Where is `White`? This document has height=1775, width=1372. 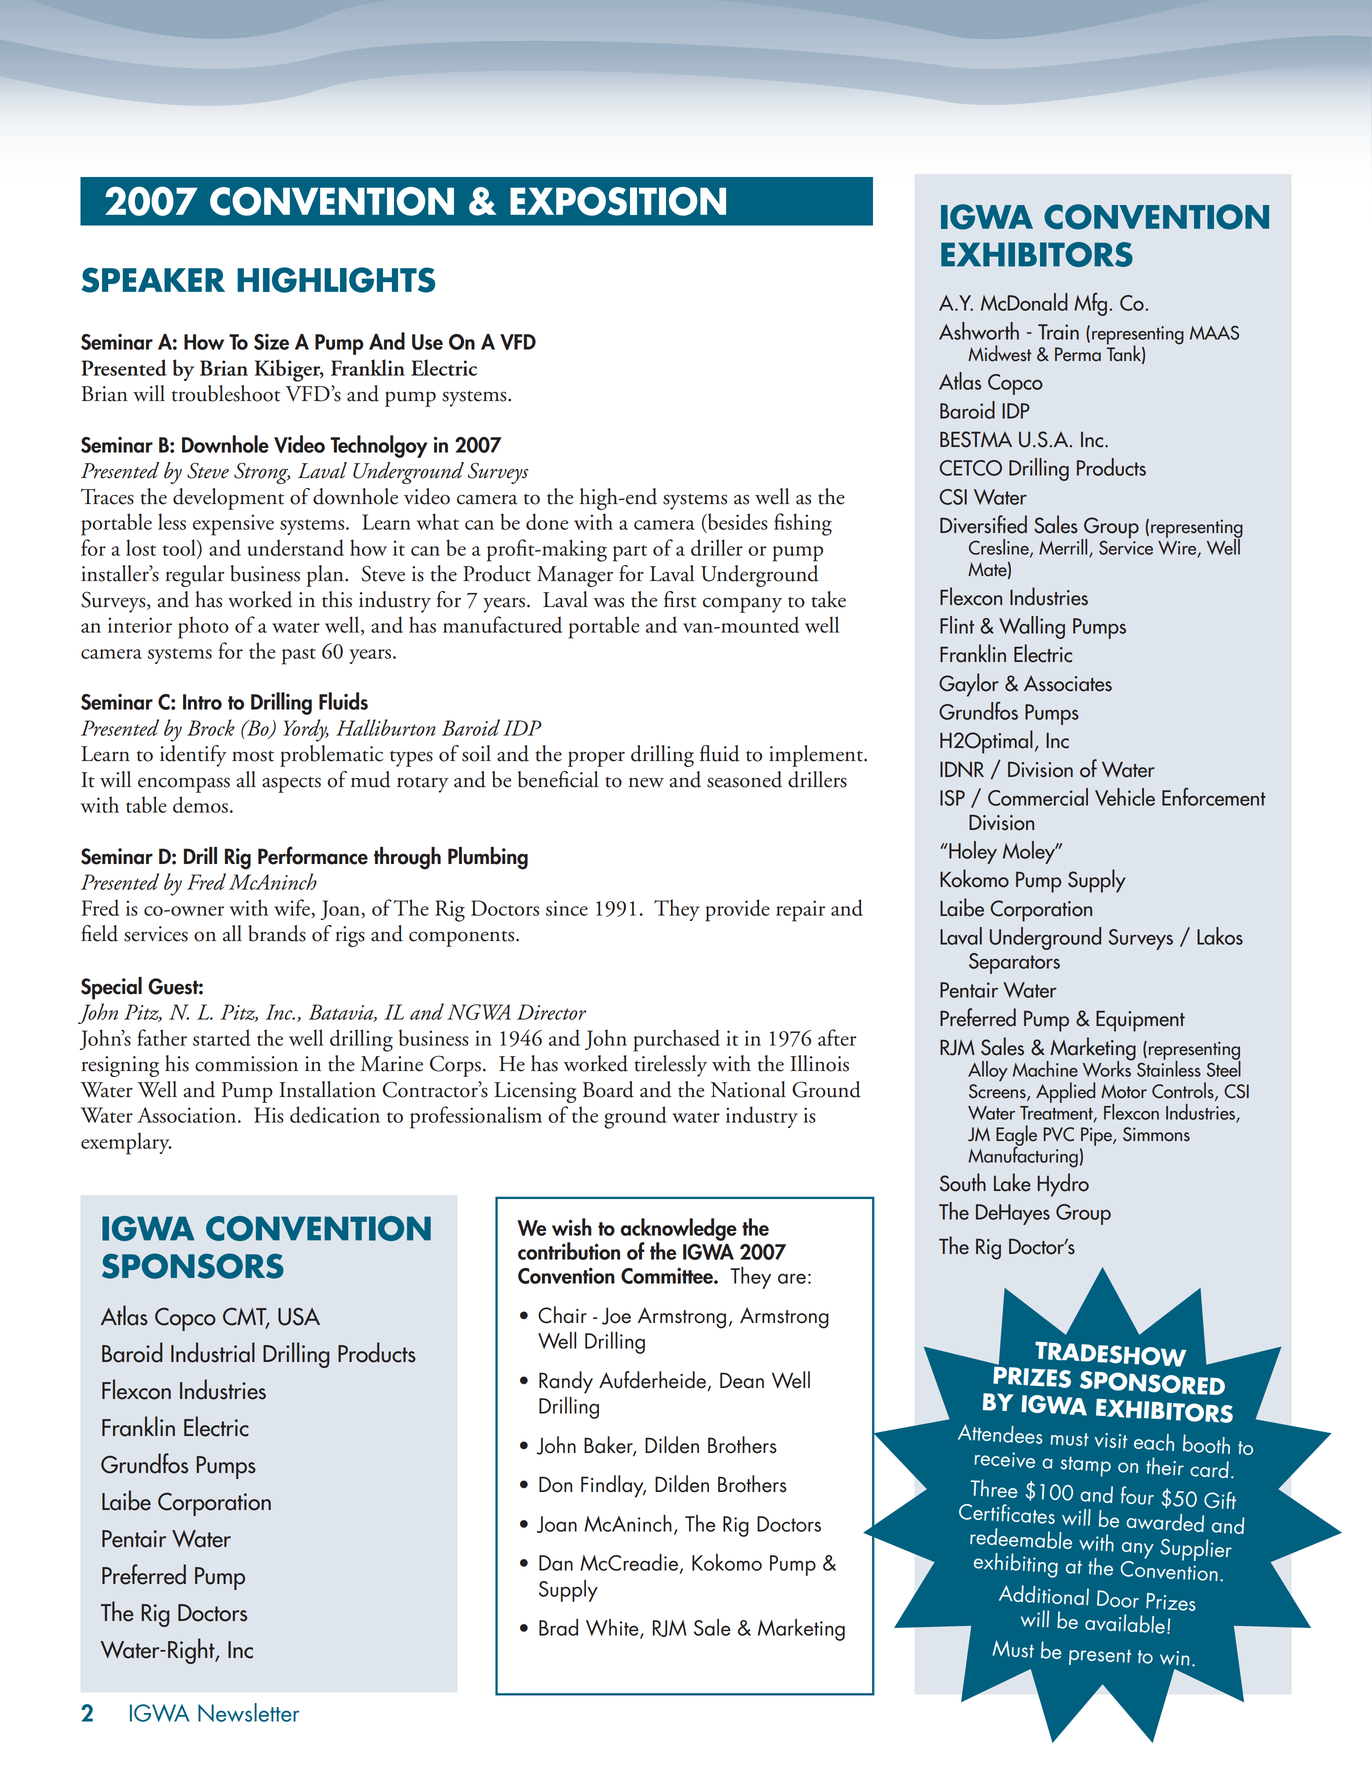
White is located at coordinates (613, 1629).
